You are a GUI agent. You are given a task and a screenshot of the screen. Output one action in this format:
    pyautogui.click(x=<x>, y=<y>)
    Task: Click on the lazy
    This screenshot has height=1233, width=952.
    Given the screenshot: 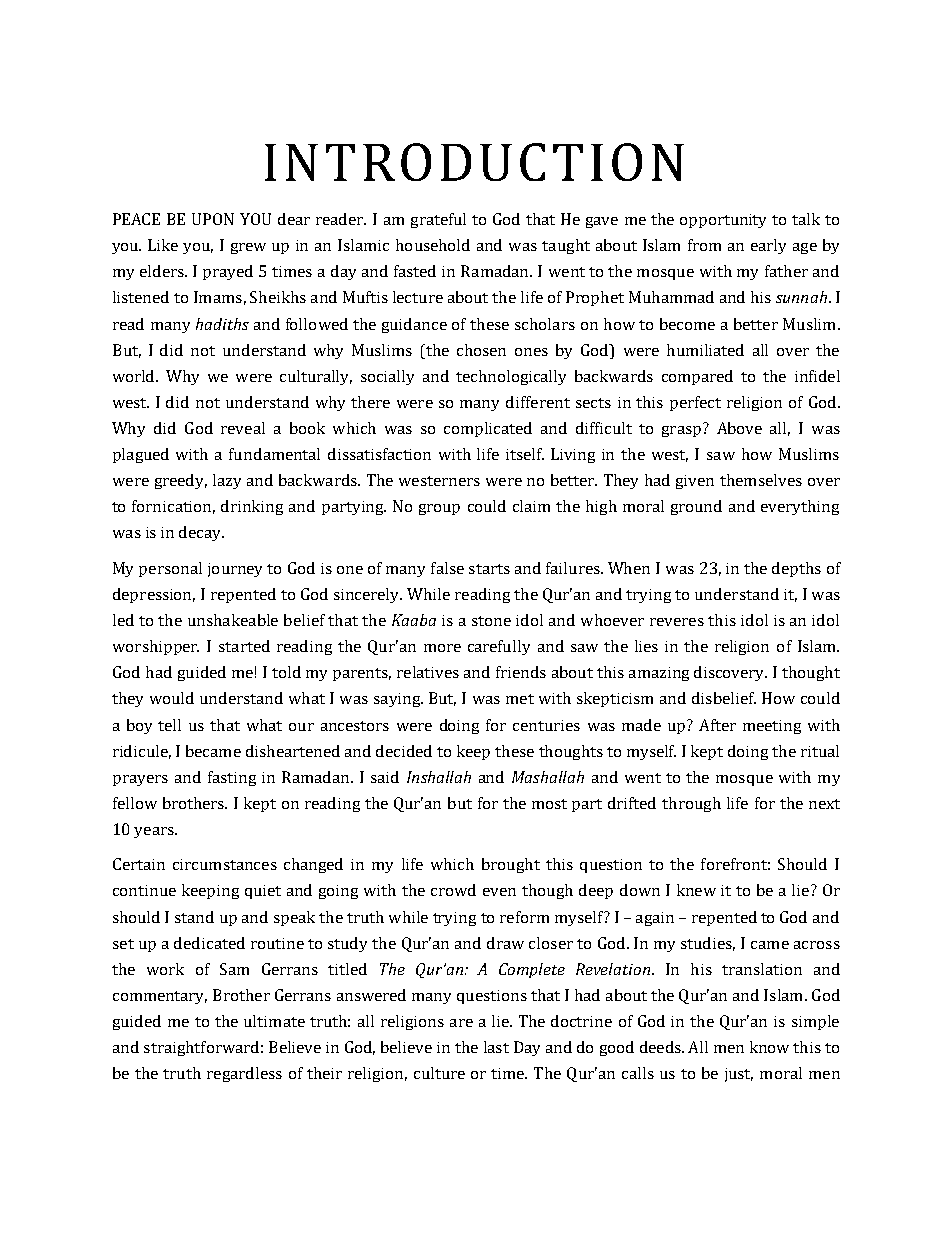 What is the action you would take?
    pyautogui.click(x=227, y=481)
